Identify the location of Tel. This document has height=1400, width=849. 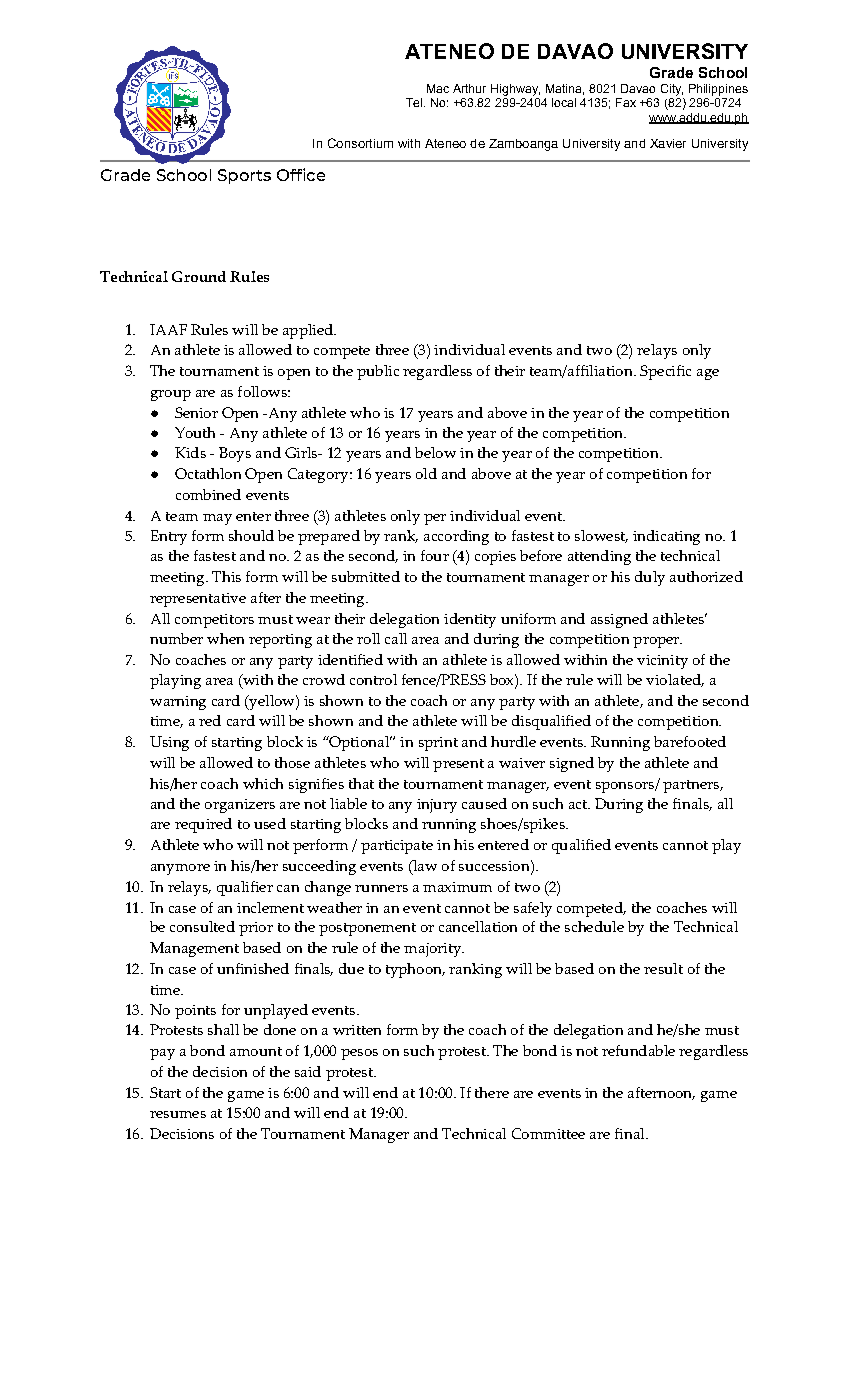
(415, 102).
